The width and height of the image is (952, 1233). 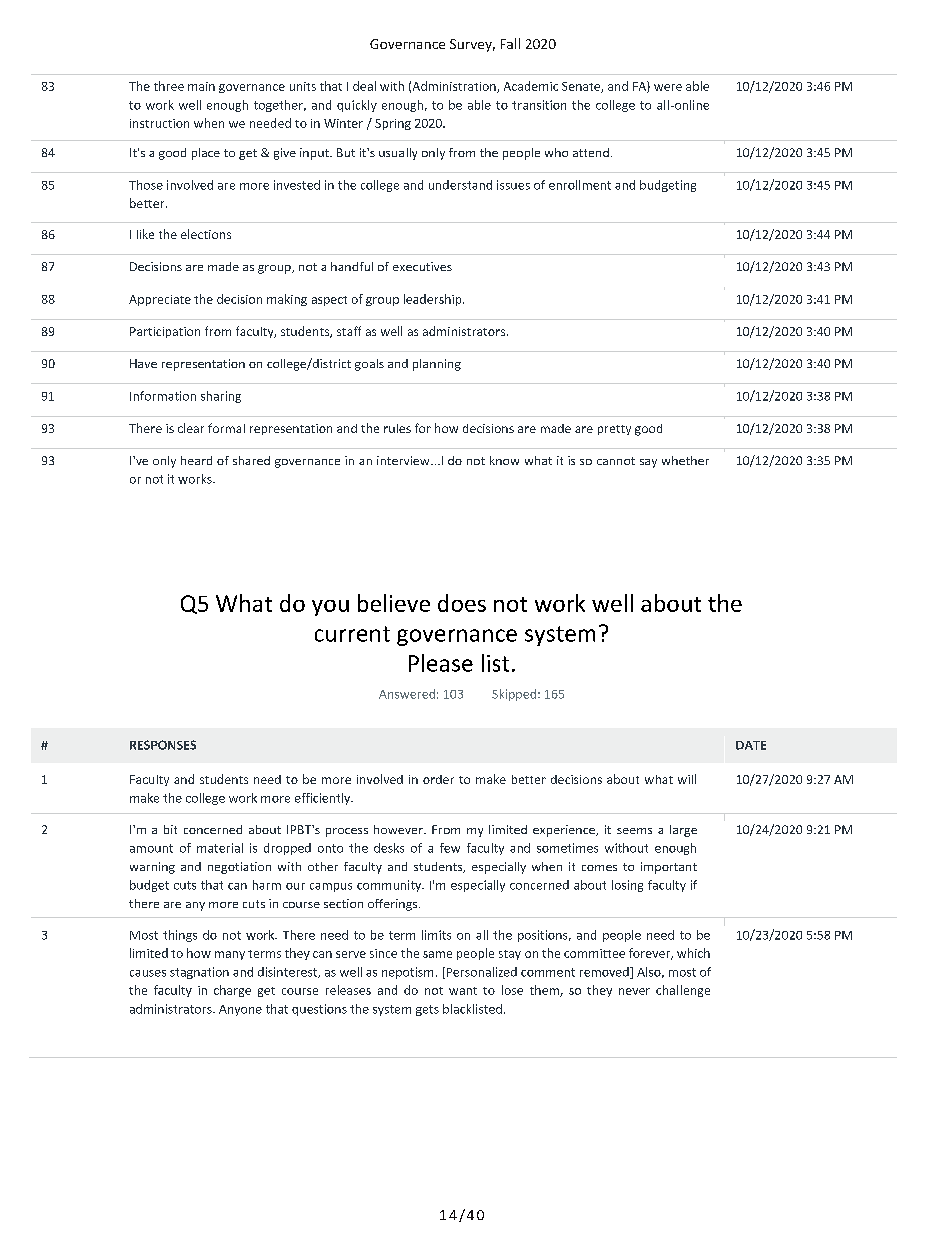 I want to click on whether, so click(x=685, y=460).
